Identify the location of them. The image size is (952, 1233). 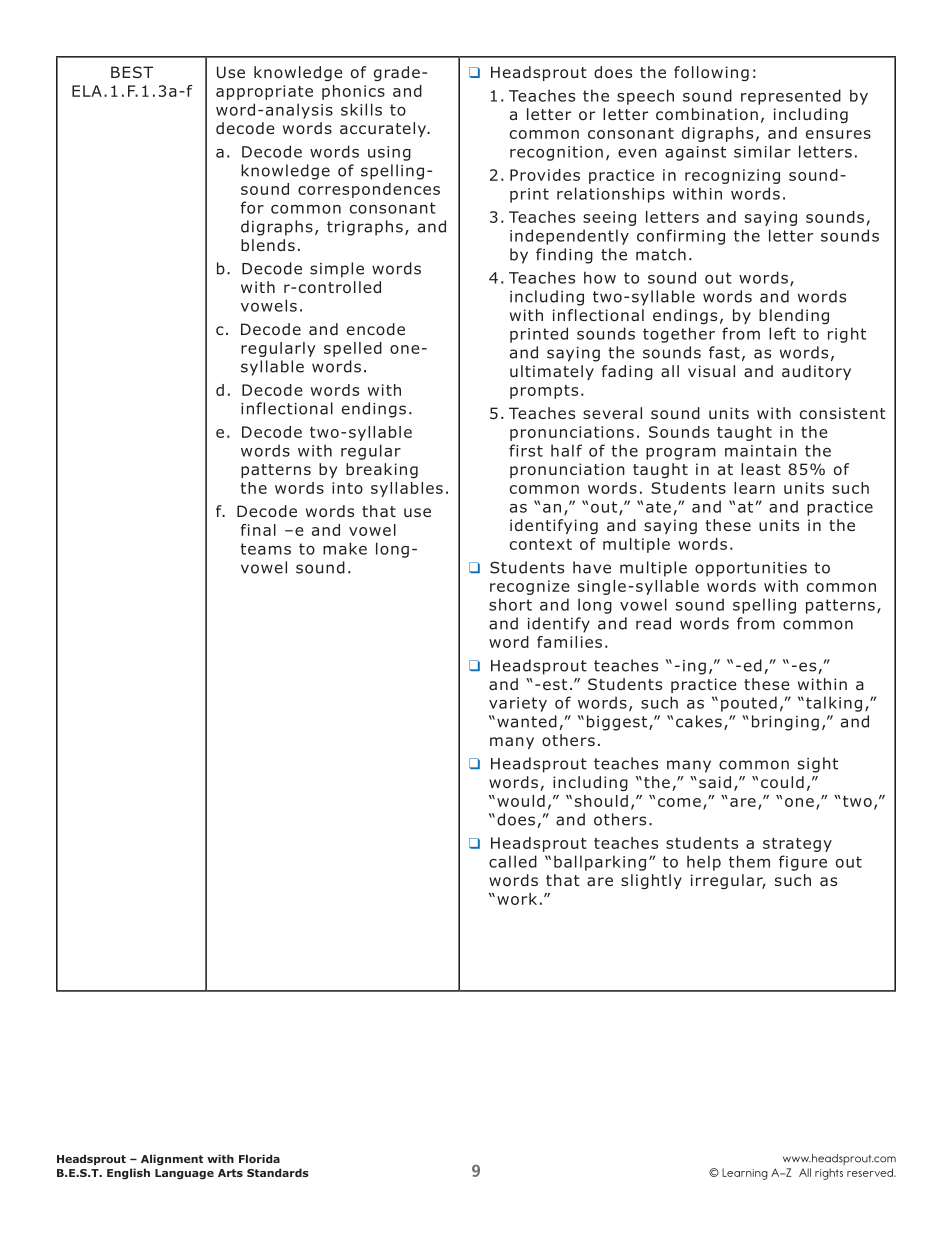
(749, 861).
